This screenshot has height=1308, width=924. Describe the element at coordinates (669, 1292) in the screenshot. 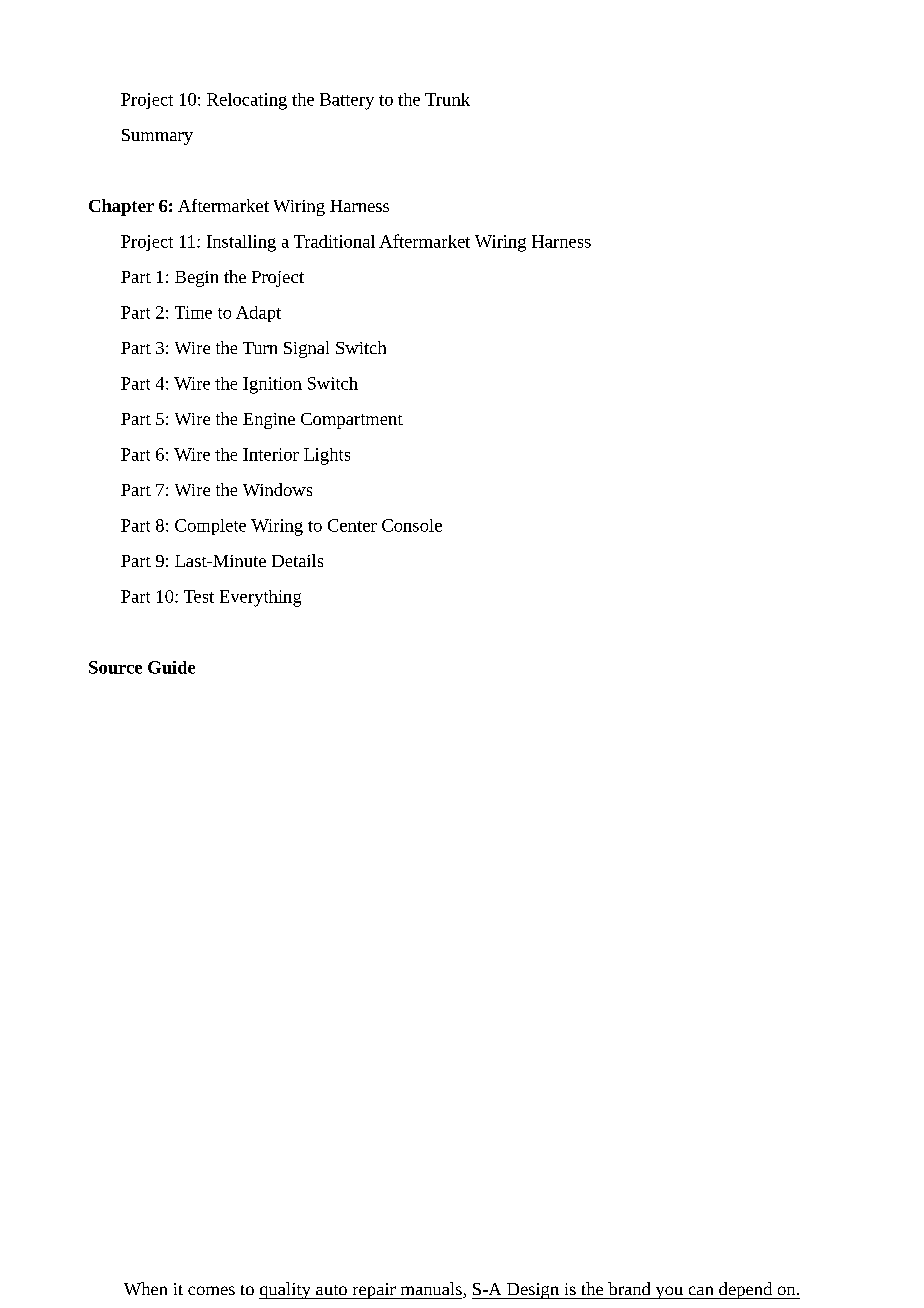

I see `you` at that location.
